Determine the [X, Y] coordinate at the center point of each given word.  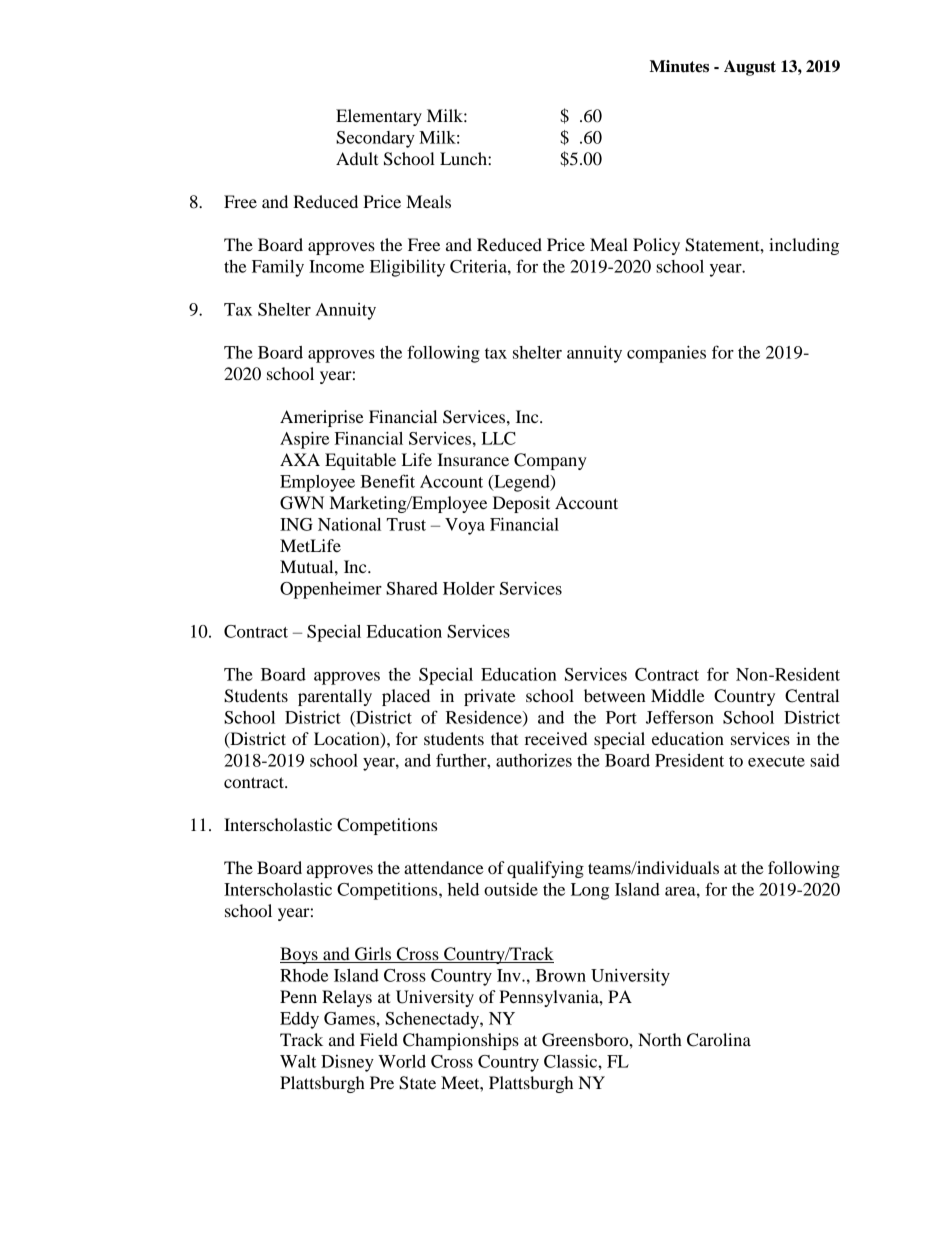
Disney [347, 1063]
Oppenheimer [331, 590]
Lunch [464, 158]
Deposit [521, 504]
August [750, 68]
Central [812, 696]
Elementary [379, 117]
